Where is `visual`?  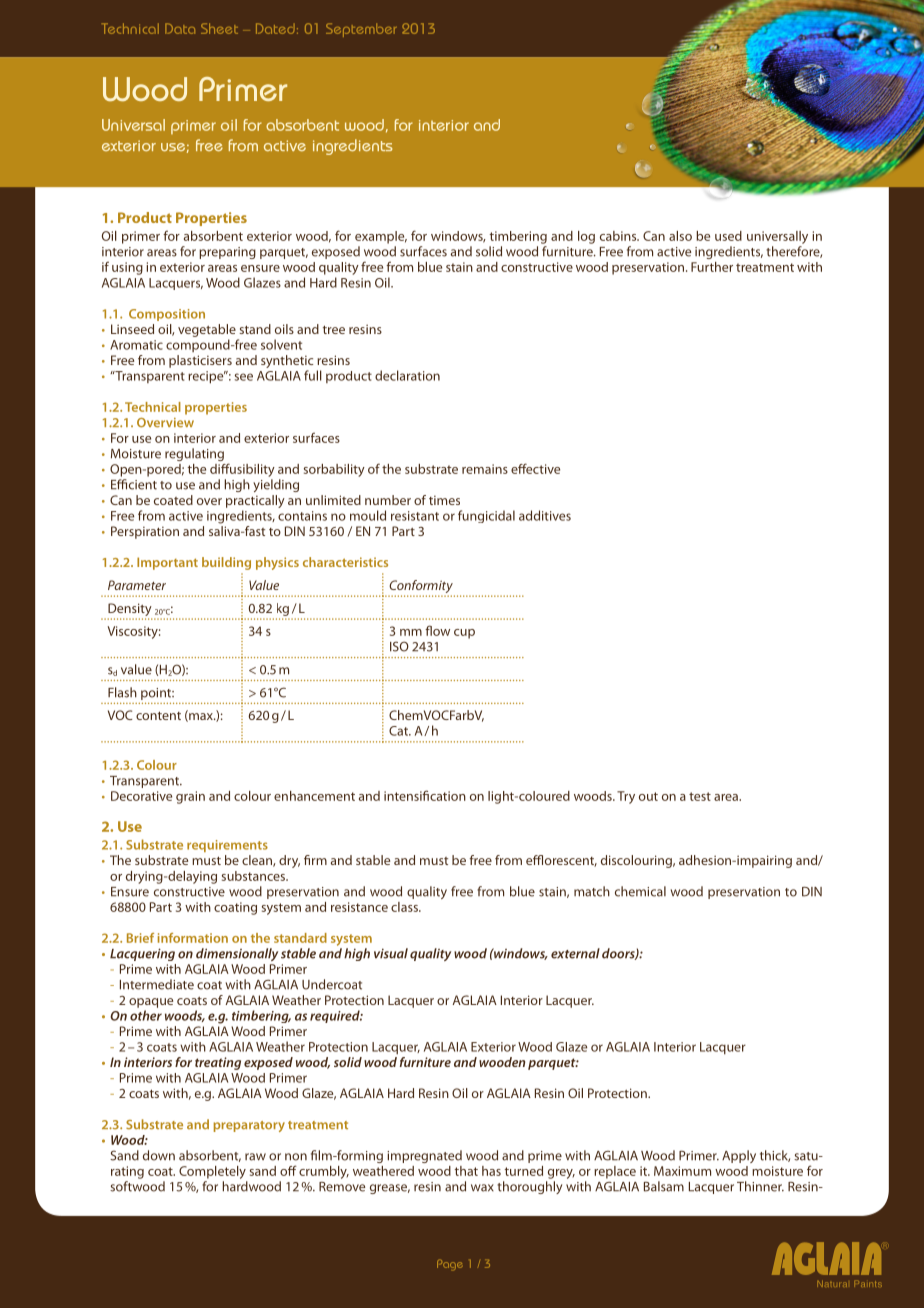
visual is located at coordinates (391, 953).
